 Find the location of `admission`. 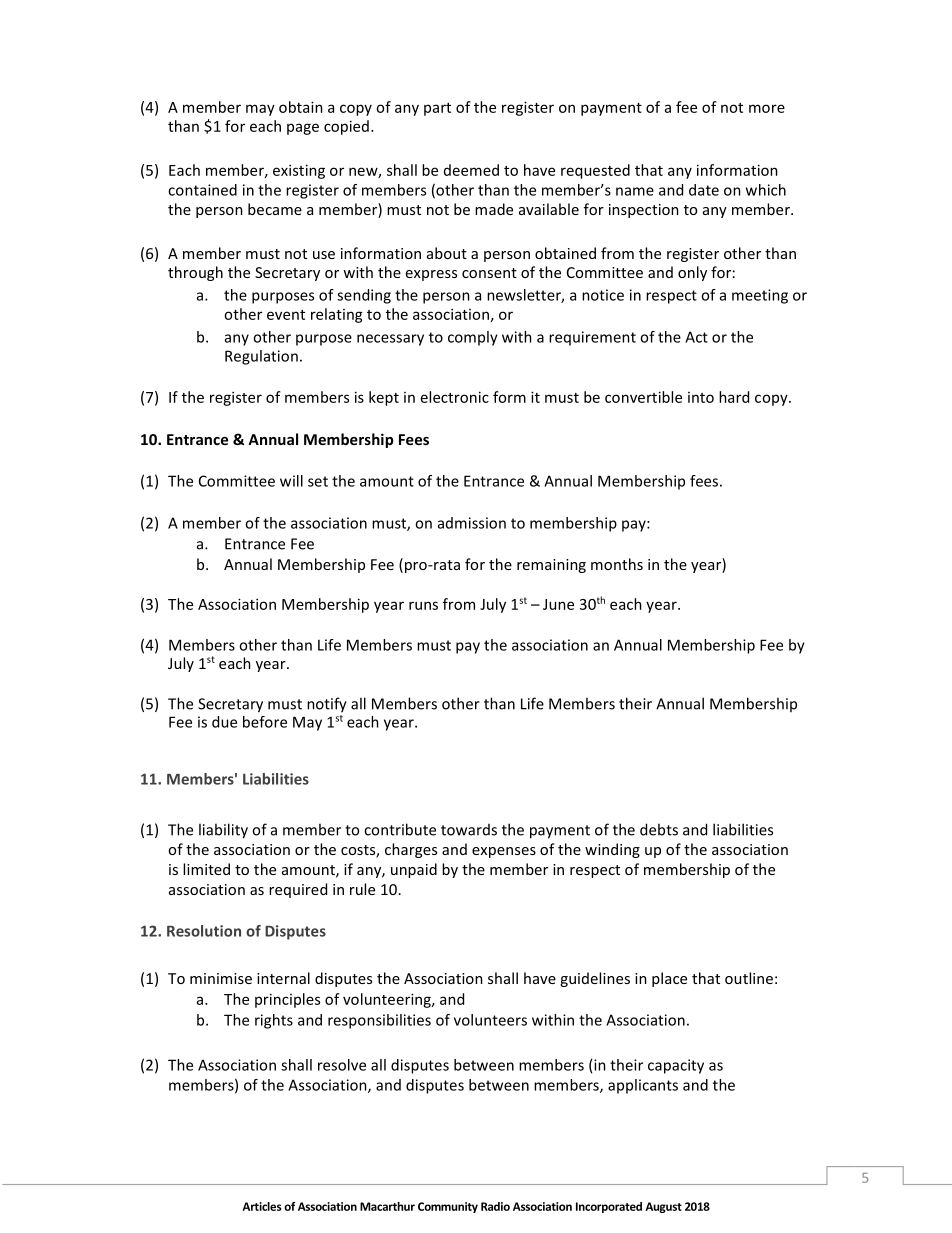

admission is located at coordinates (472, 523).
